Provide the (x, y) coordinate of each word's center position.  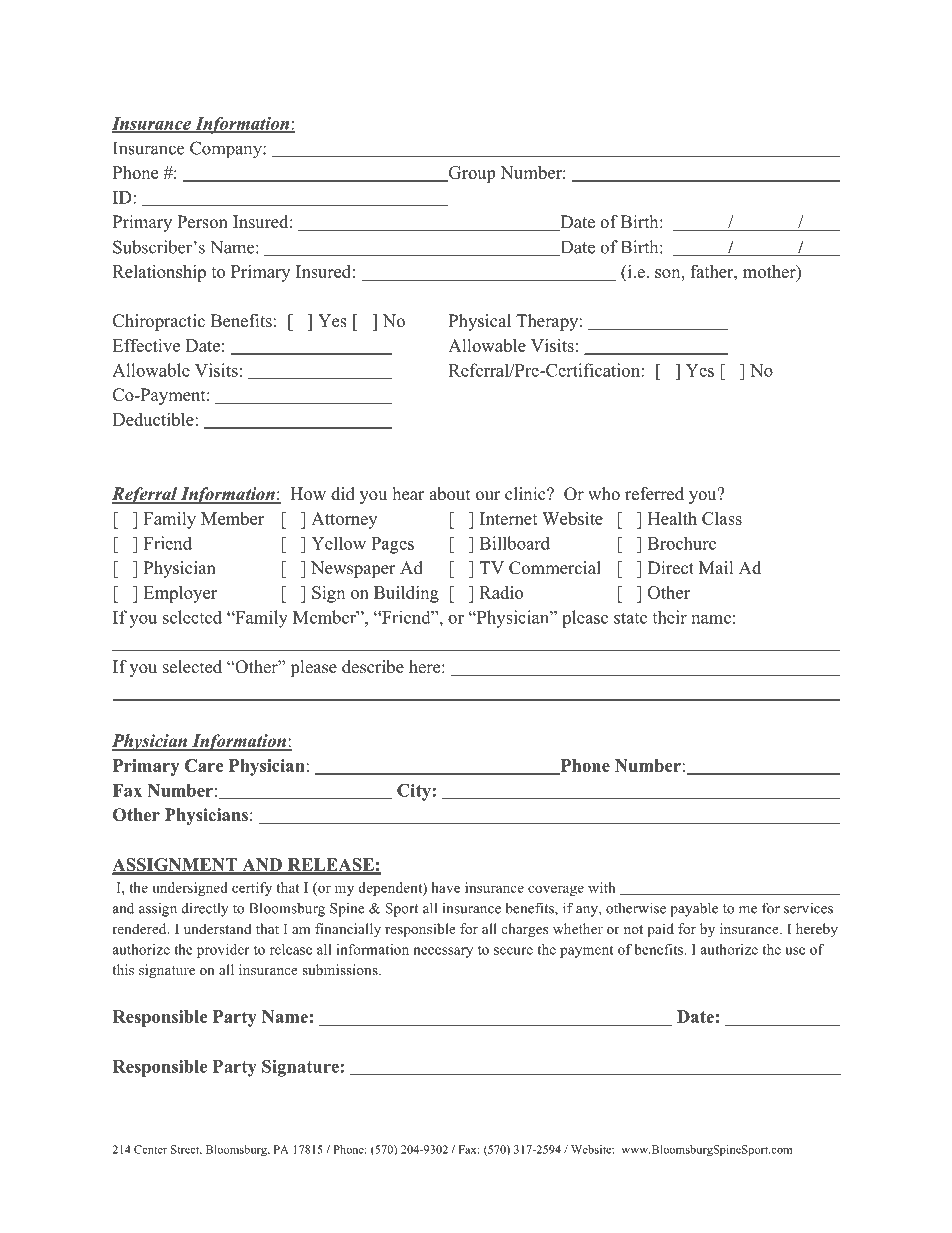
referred (654, 494)
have (446, 887)
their (669, 617)
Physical (480, 322)
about (449, 494)
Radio (501, 592)
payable (694, 909)
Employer (180, 594)
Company (227, 150)
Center (150, 1149)
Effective (146, 345)
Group (470, 174)
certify (252, 889)
